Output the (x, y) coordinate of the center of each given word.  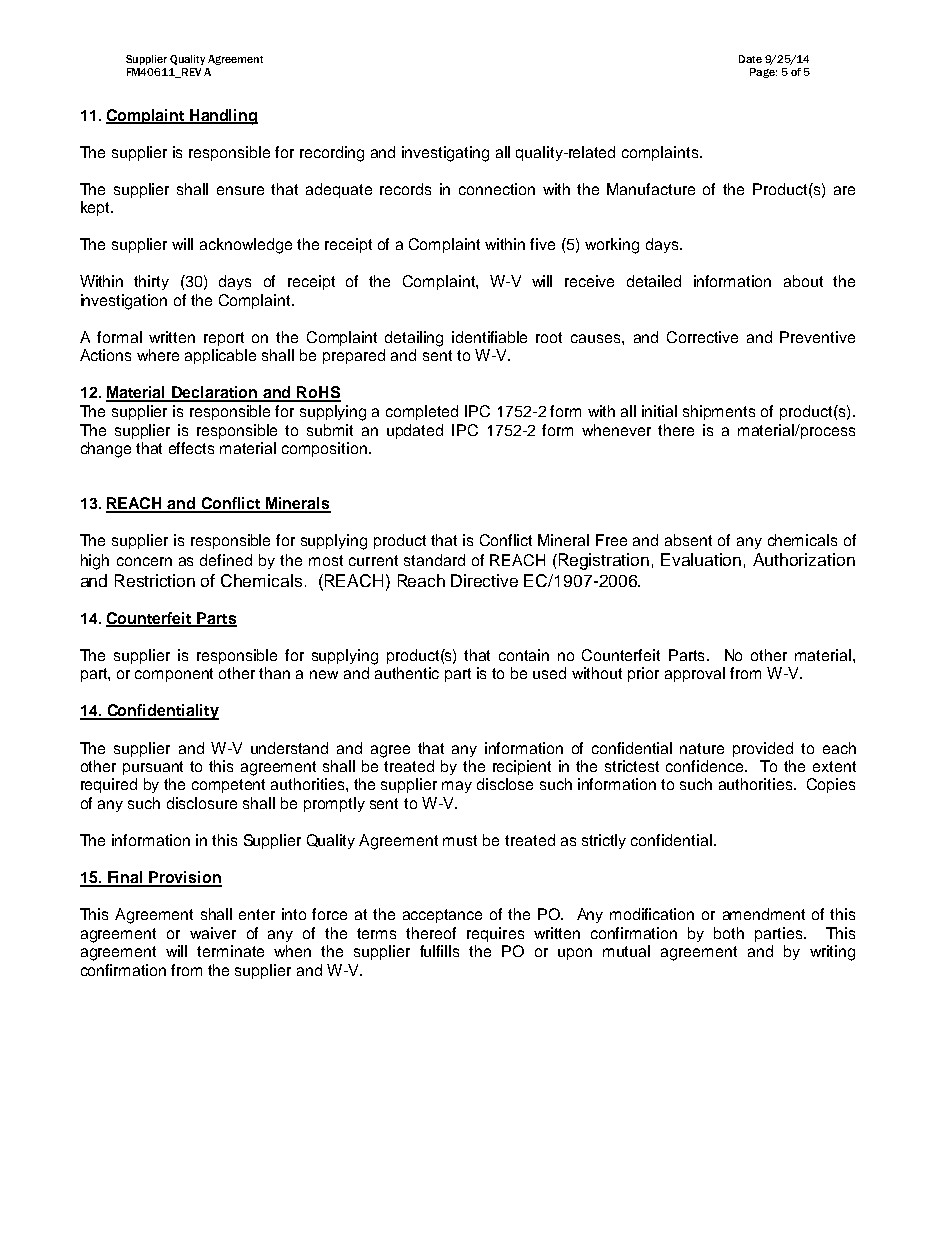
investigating (445, 154)
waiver (213, 933)
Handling (223, 117)
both (729, 933)
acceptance (442, 916)
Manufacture (651, 189)
